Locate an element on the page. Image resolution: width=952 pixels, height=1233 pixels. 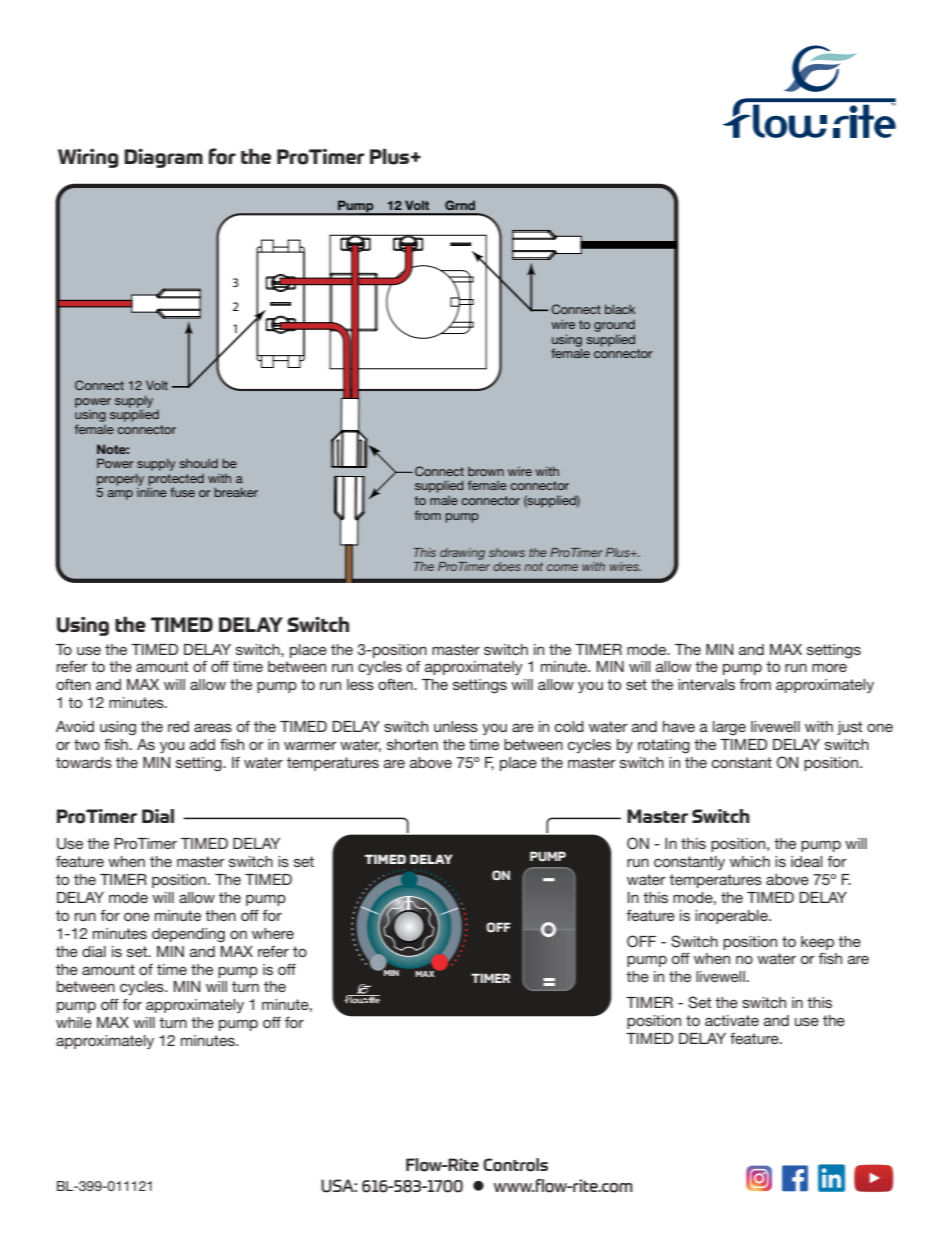
ground is located at coordinates (614, 326).
